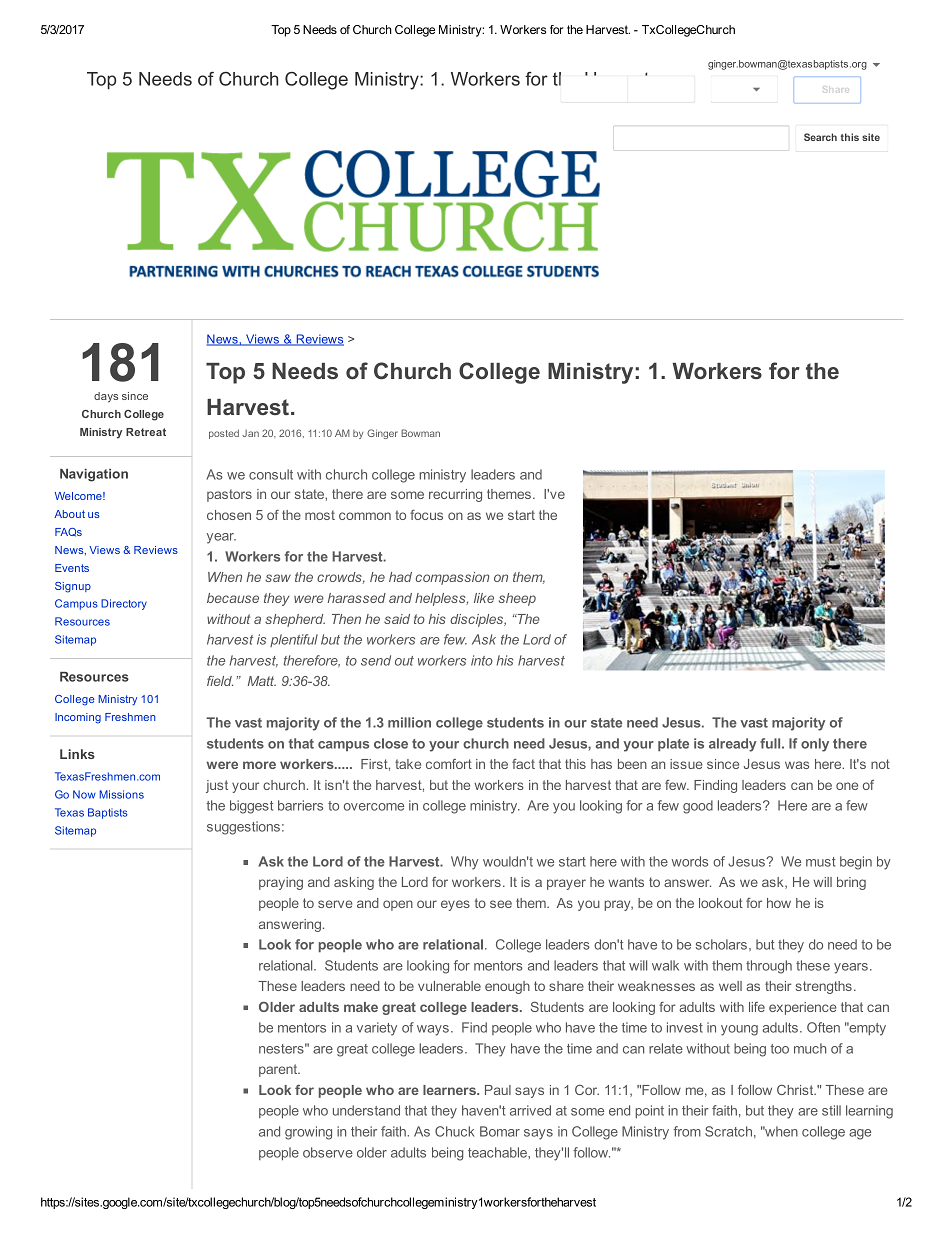 The height and width of the page is (1233, 952). Describe the element at coordinates (454, 1131) in the page. I see `Chuck` at that location.
